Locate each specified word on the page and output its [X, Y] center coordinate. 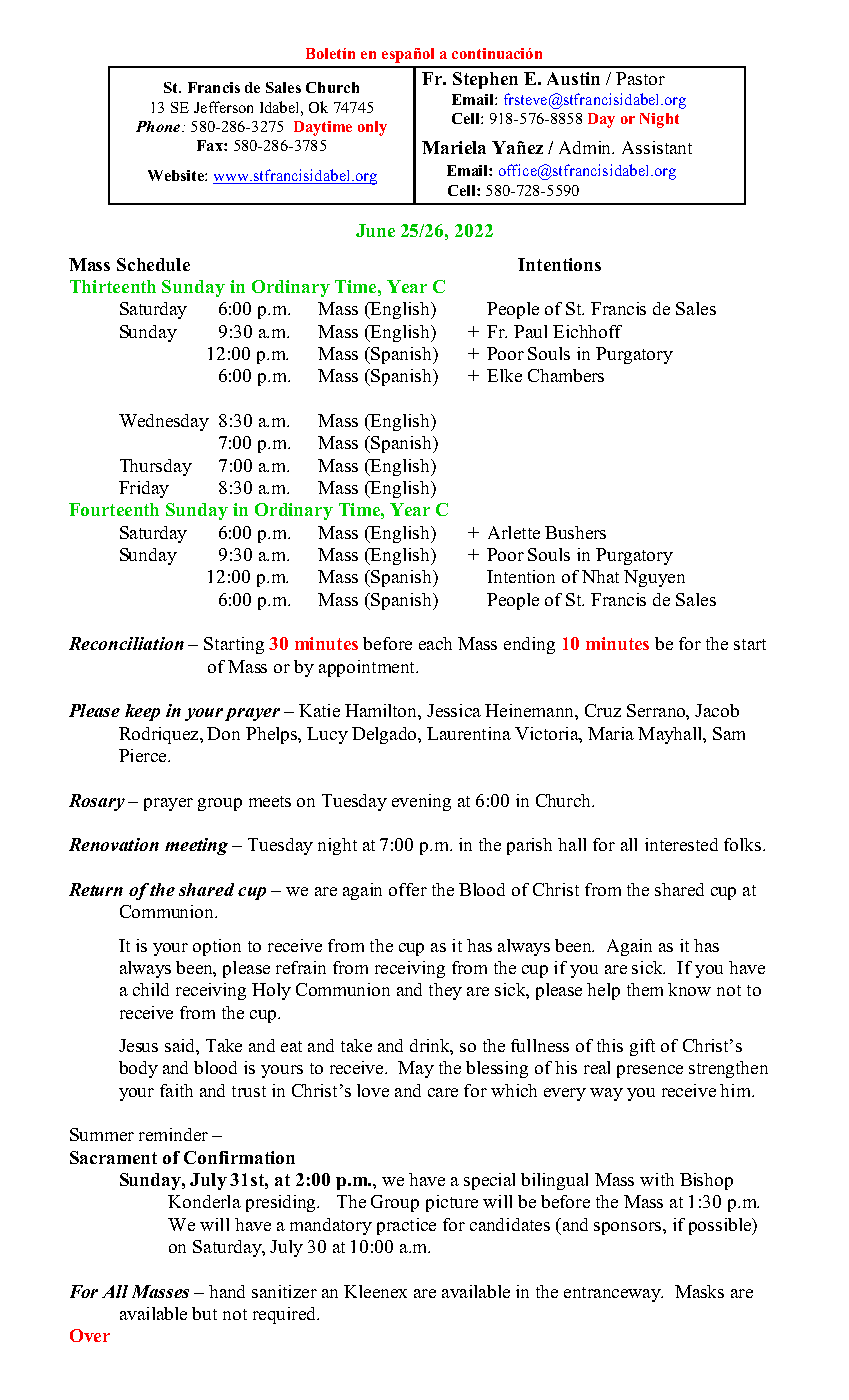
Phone [159, 126]
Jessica [454, 710]
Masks [699, 1291]
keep [142, 712]
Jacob [717, 710]
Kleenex [375, 1291]
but [204, 1313]
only [372, 128]
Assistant [657, 147]
